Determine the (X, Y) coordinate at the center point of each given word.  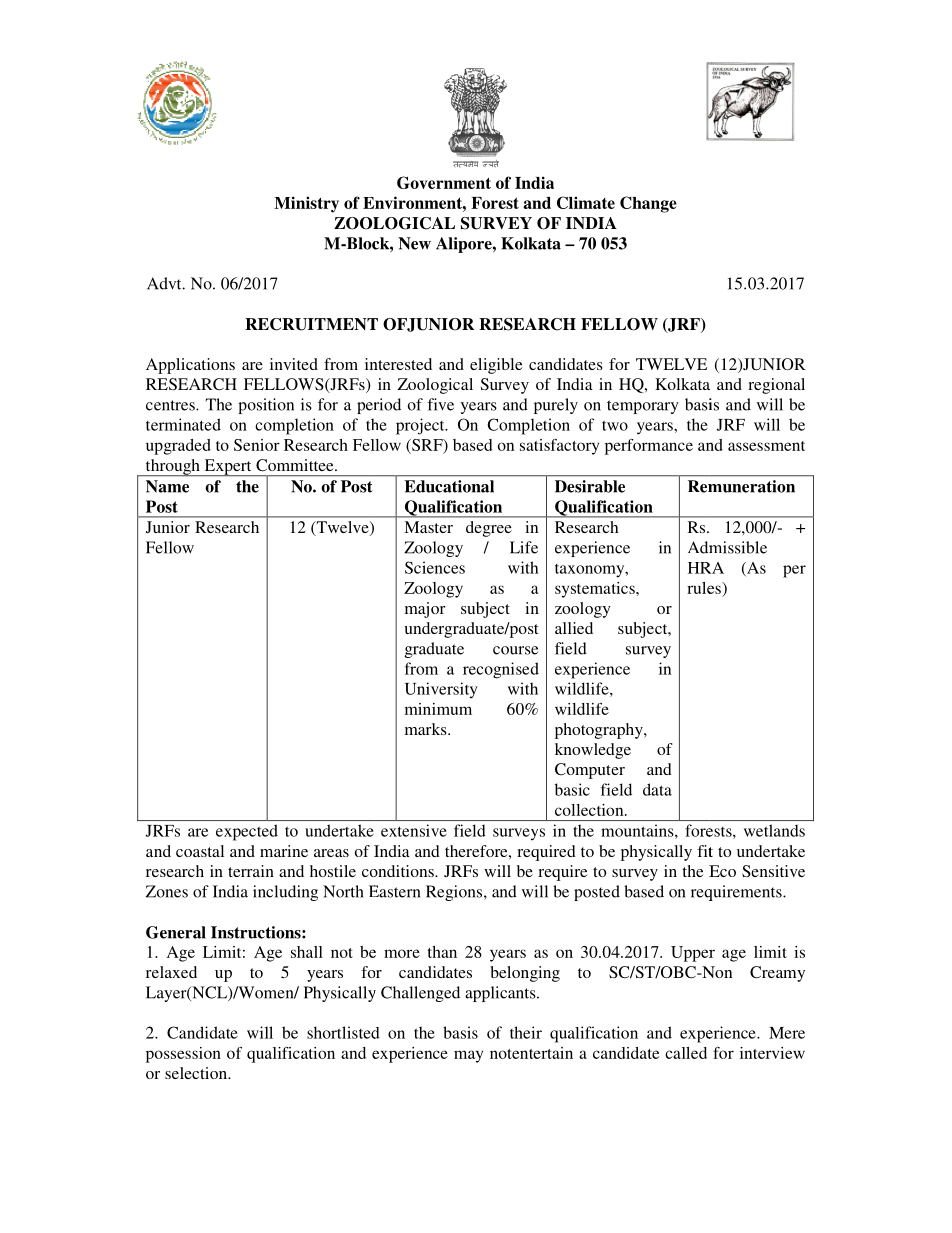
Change (648, 204)
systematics (596, 590)
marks (427, 729)
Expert (228, 468)
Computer (590, 771)
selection (197, 1073)
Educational (449, 486)
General (176, 932)
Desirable (590, 486)
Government (444, 182)
